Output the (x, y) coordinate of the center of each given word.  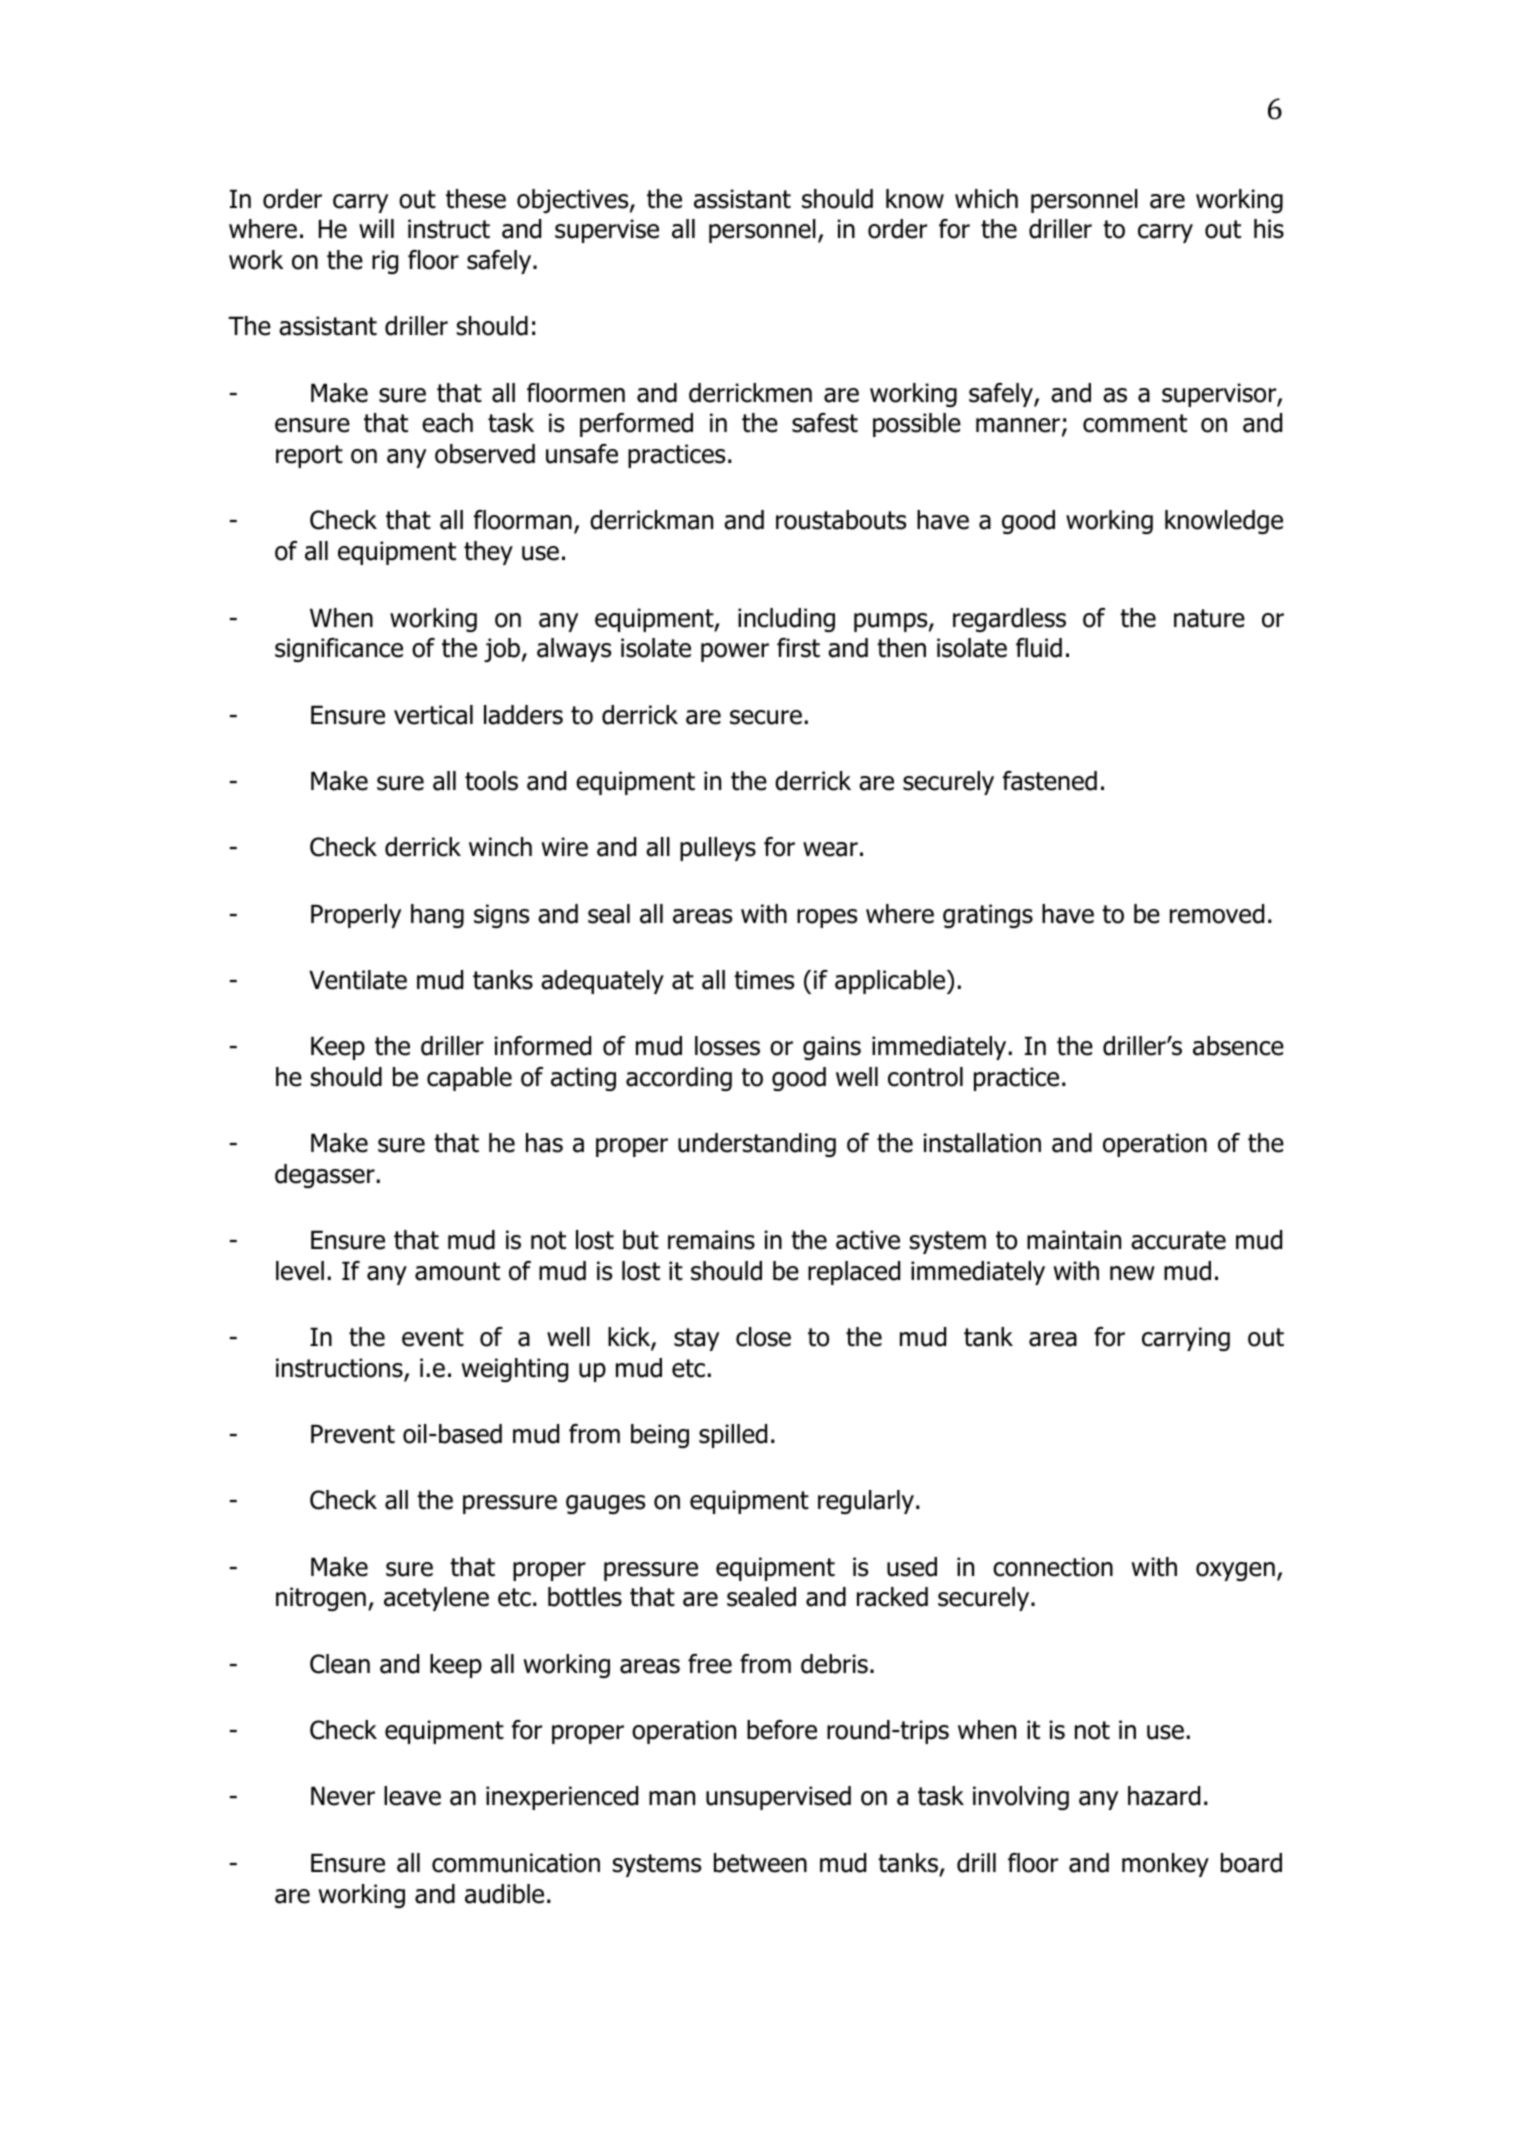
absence (1238, 1046)
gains (832, 1048)
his (1269, 229)
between (760, 1863)
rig (385, 262)
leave (412, 1796)
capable (469, 1079)
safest (825, 423)
